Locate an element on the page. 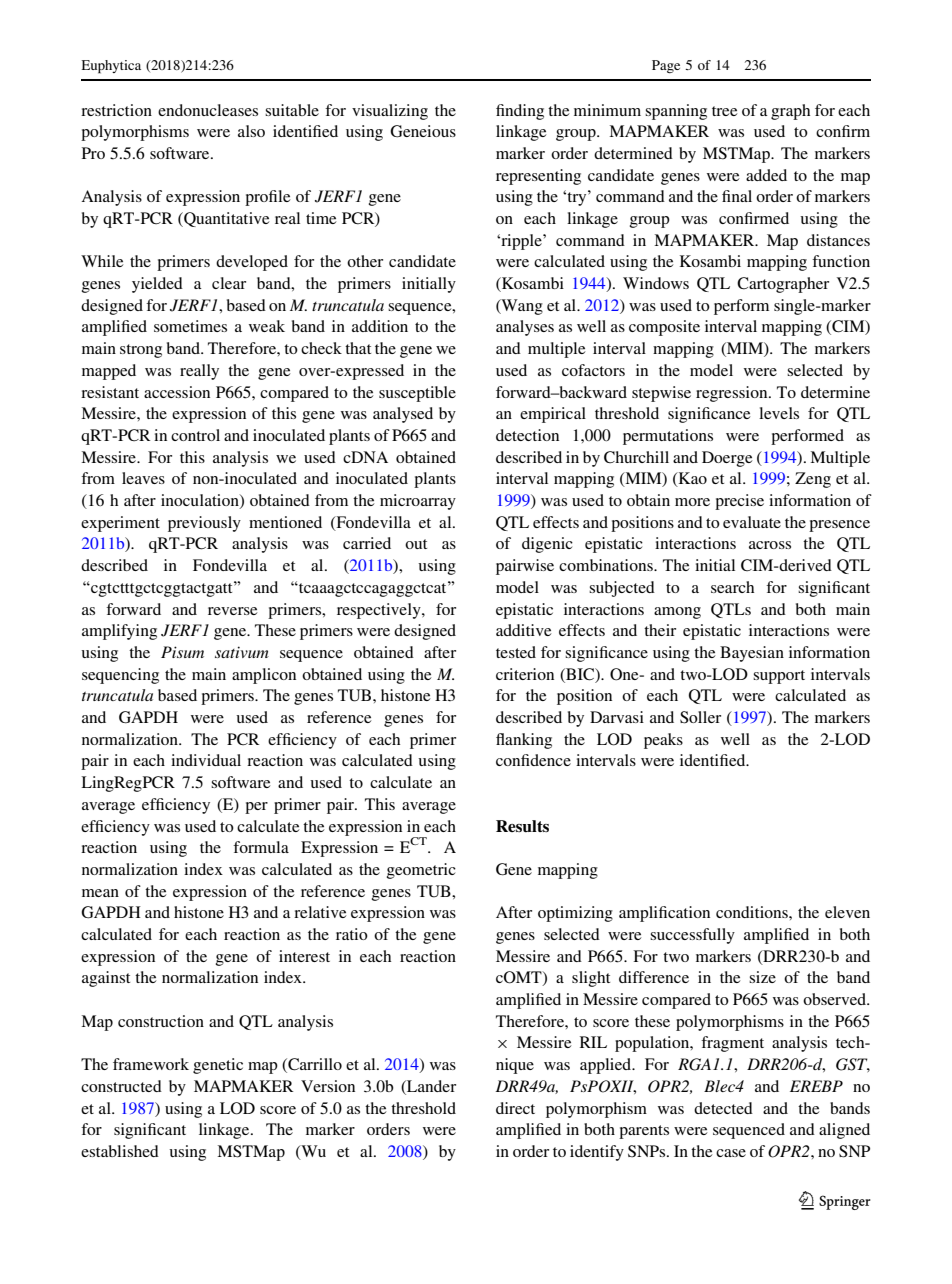 The width and height of the image is (952, 1284). finding is located at coordinates (520, 112).
